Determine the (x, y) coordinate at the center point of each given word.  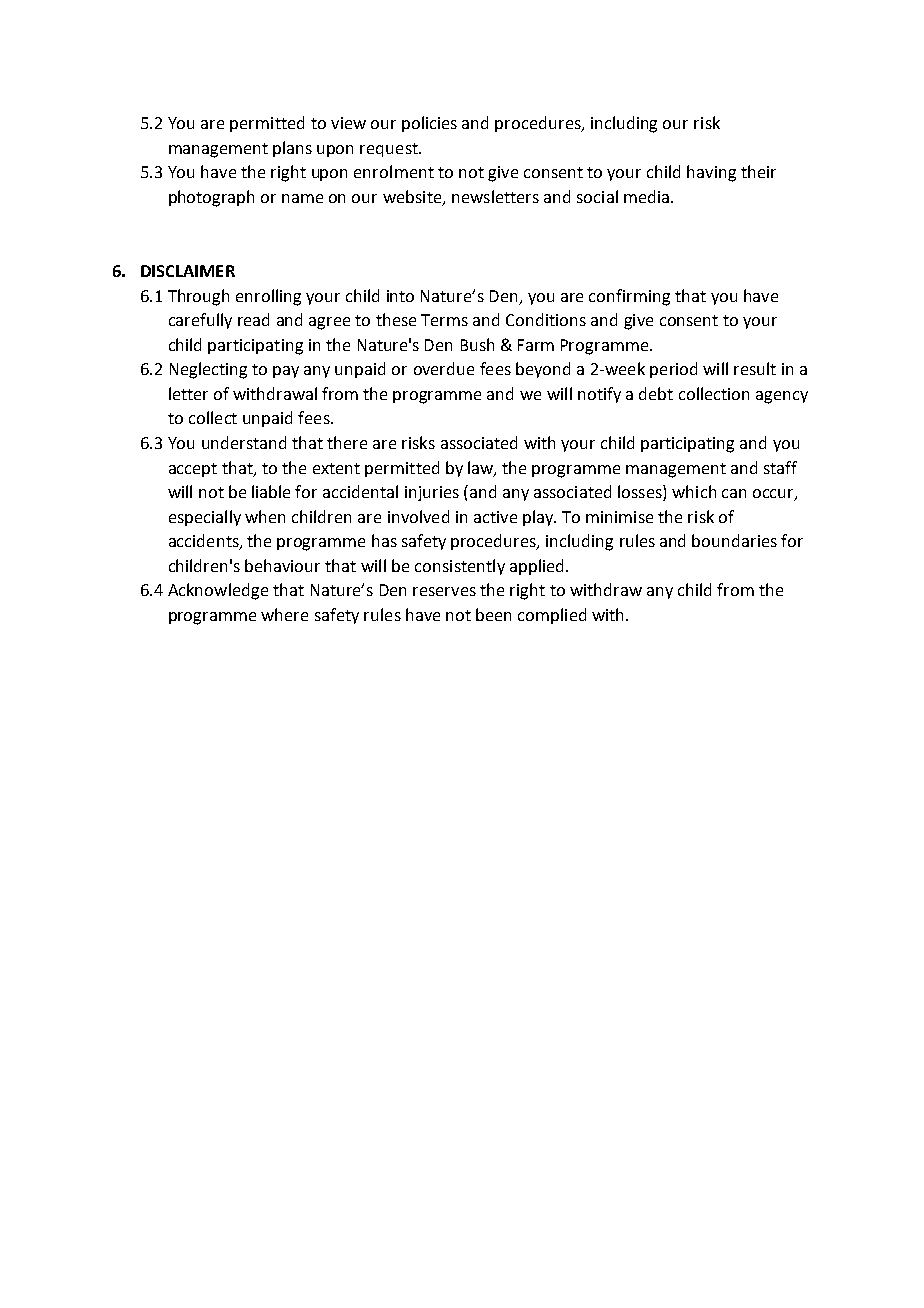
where (284, 614)
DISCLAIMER (188, 271)
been (493, 614)
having (711, 173)
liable (271, 491)
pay (286, 372)
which (694, 491)
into (400, 296)
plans (292, 149)
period (673, 370)
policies (429, 124)
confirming (629, 297)
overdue (444, 368)
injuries (432, 493)
